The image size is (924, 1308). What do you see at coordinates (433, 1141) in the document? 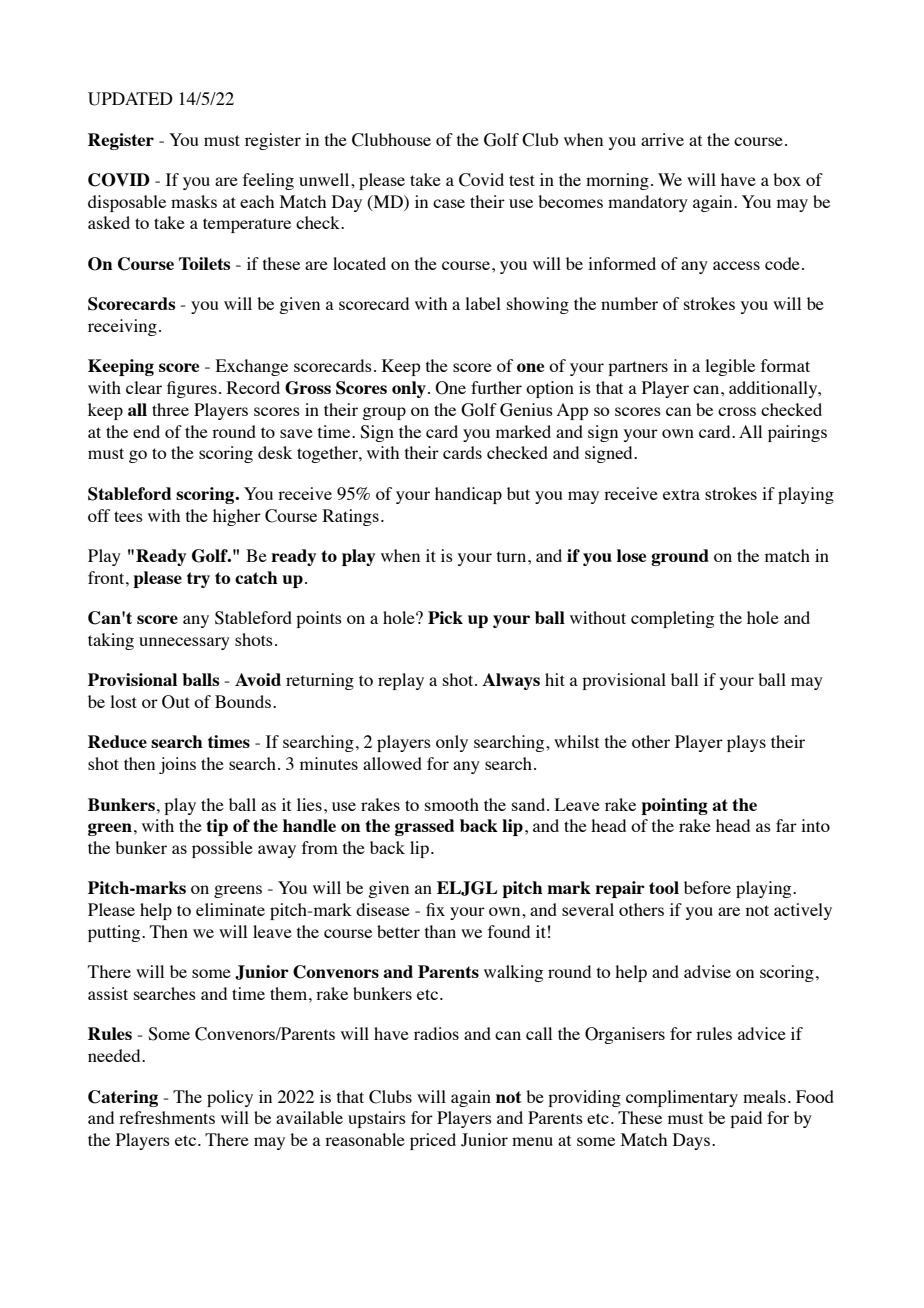
I see `priced` at bounding box center [433, 1141].
